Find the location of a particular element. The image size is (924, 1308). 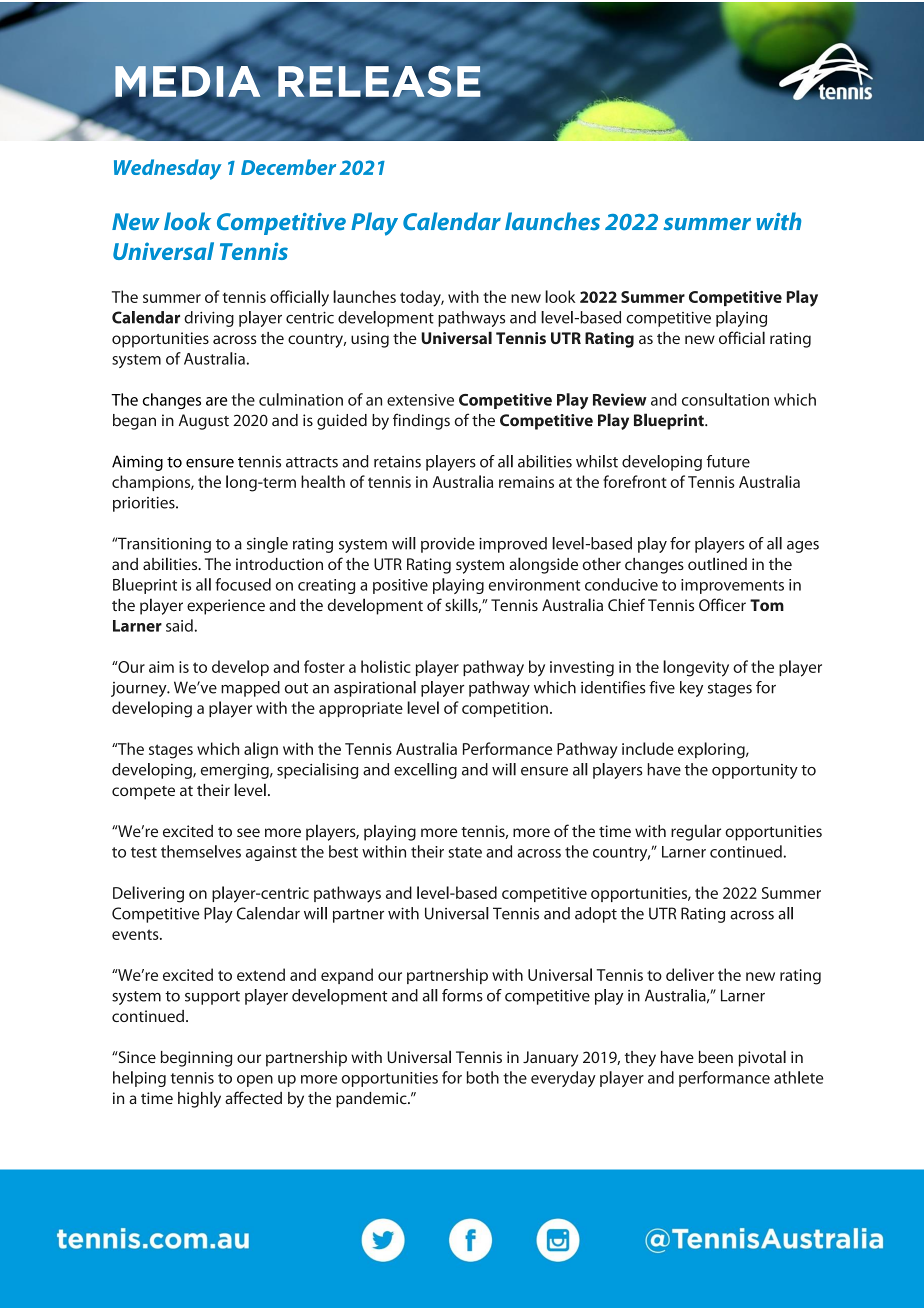

both is located at coordinates (483, 1077).
